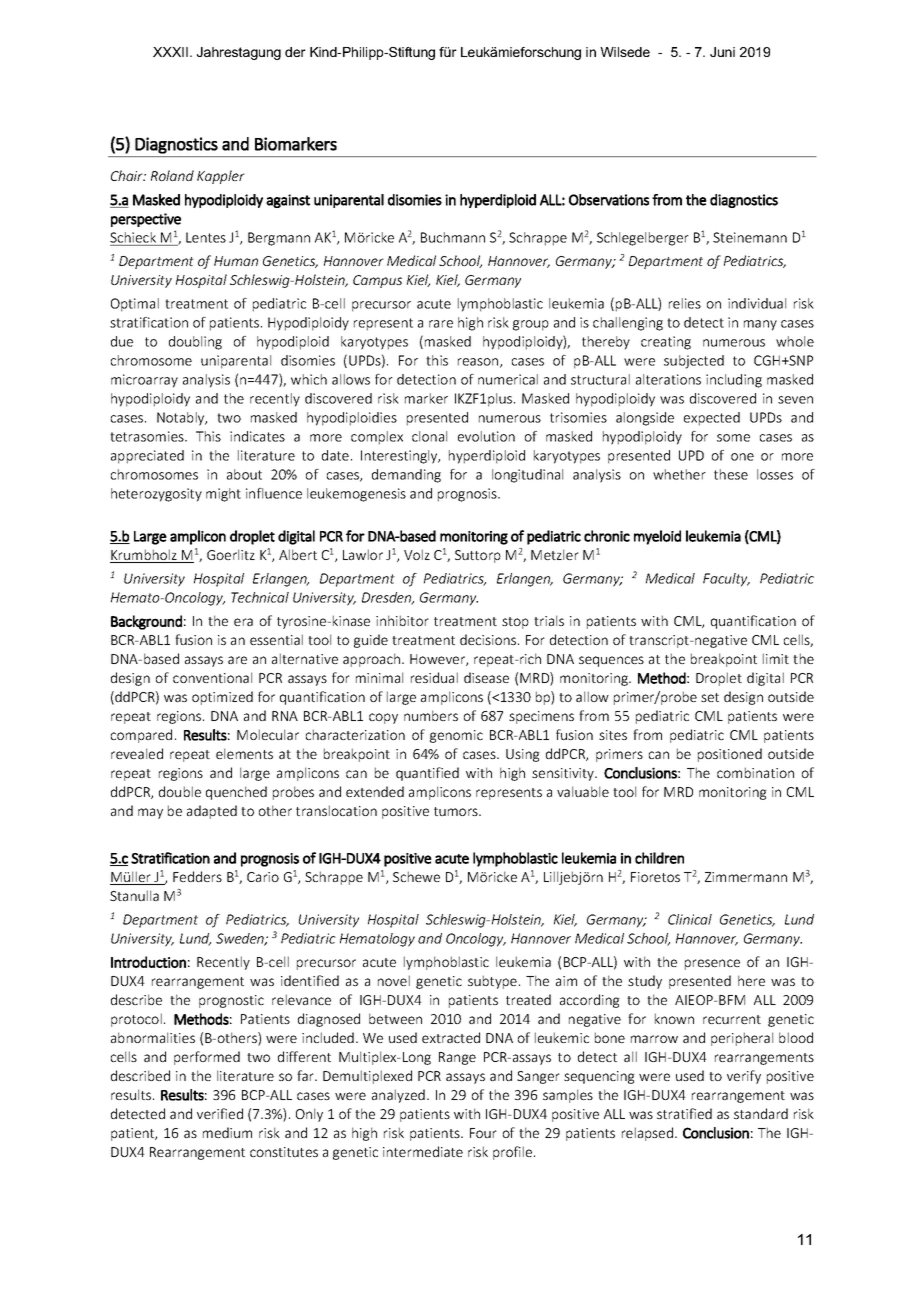  I want to click on verified, so click(220, 1113).
